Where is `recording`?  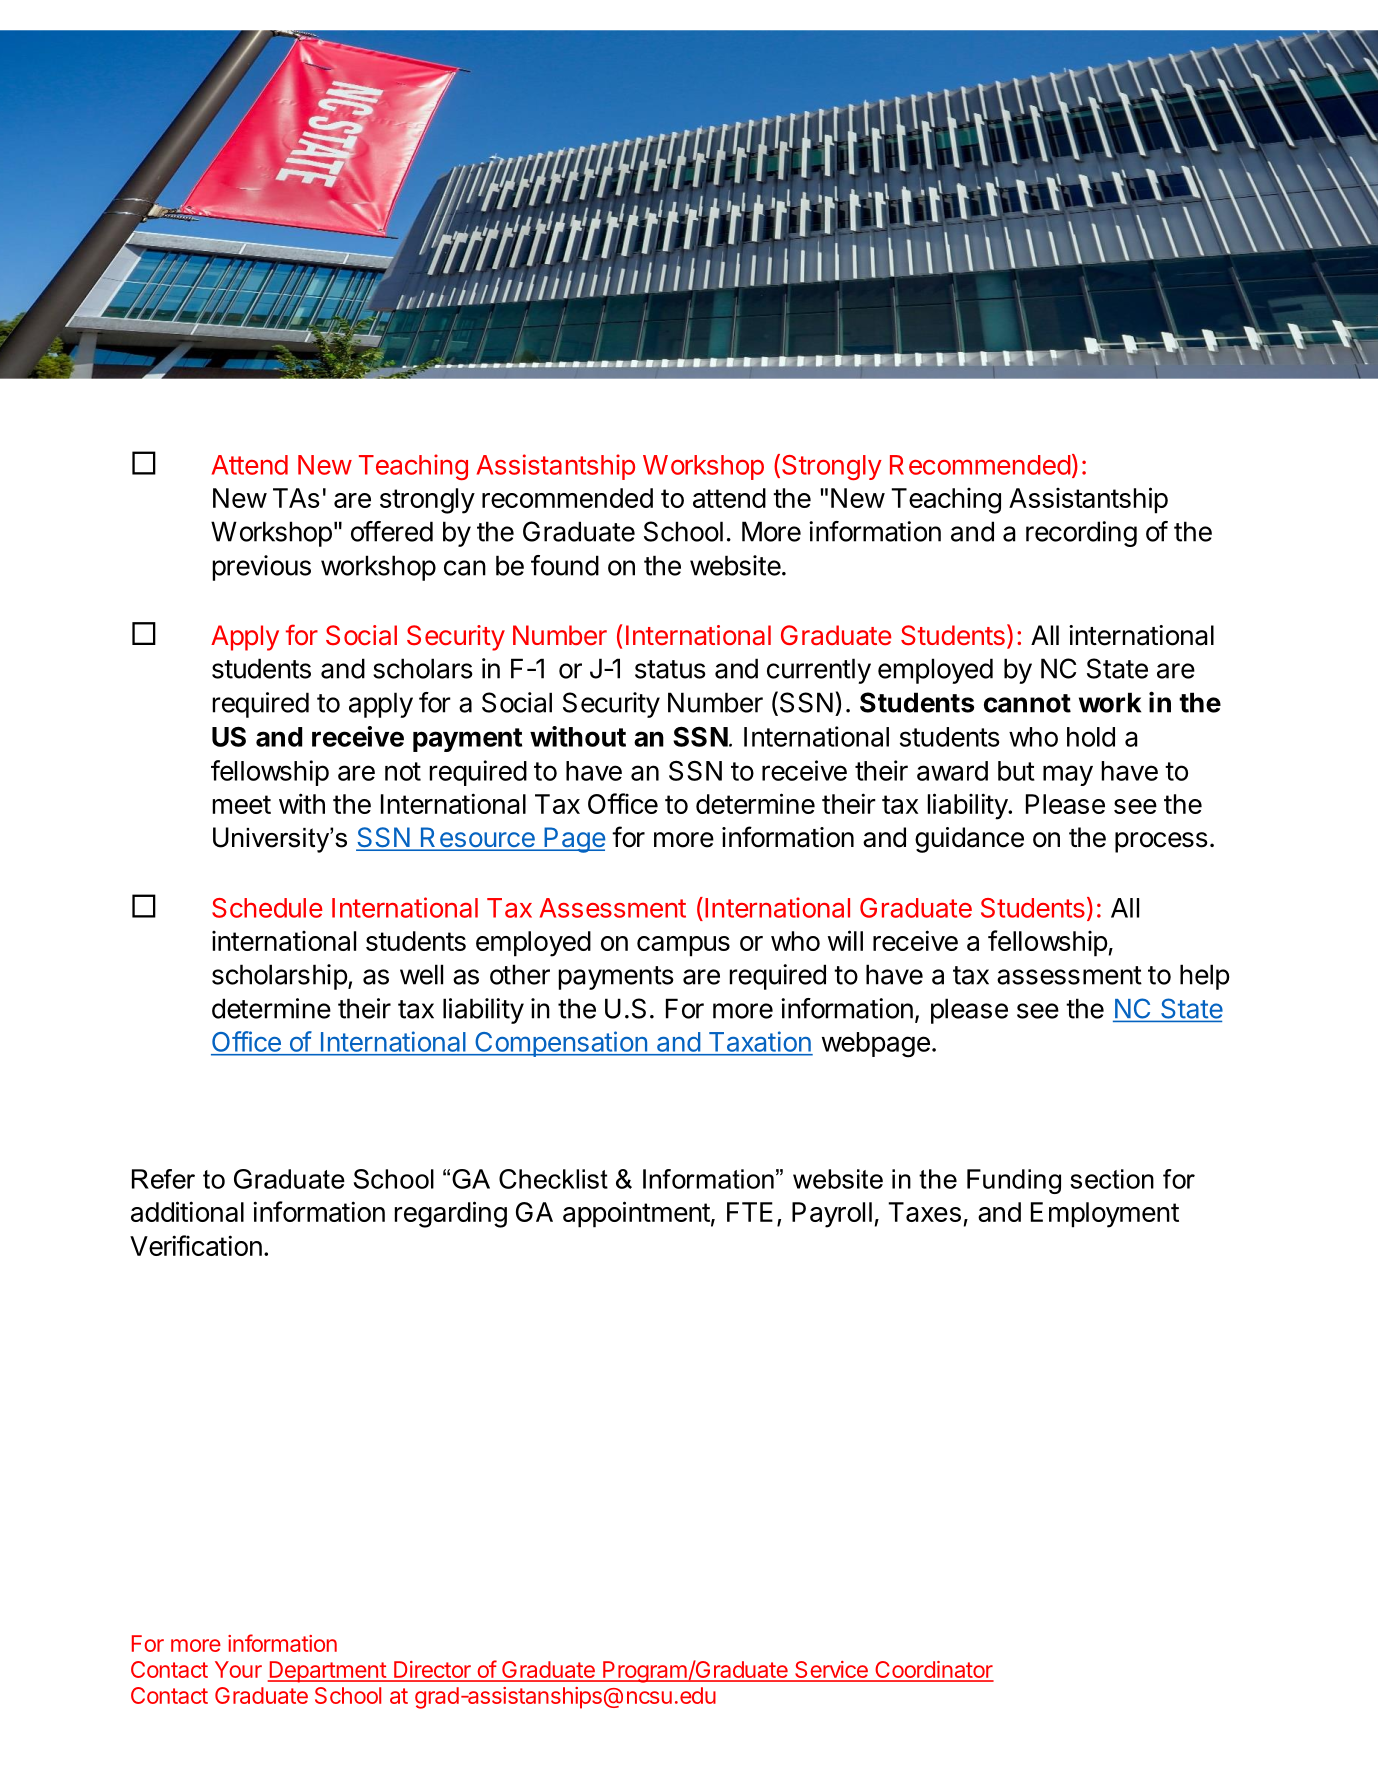 recording is located at coordinates (1081, 534).
